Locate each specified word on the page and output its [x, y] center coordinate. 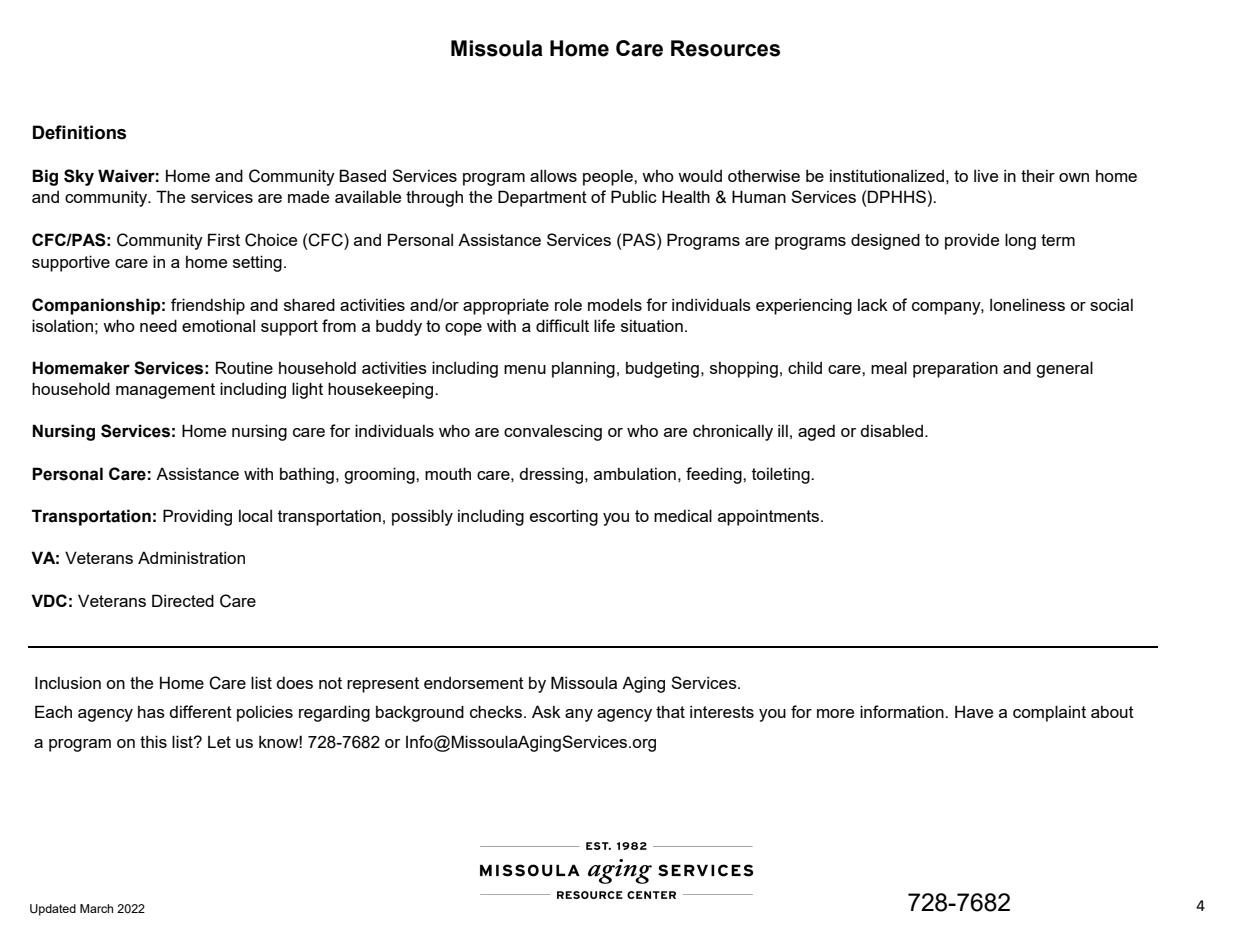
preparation [955, 369]
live [986, 175]
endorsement [474, 683]
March [96, 908]
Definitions [79, 132]
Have [974, 711]
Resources [725, 48]
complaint [1049, 713]
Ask [546, 711]
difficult [562, 325]
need [158, 325]
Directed [183, 600]
